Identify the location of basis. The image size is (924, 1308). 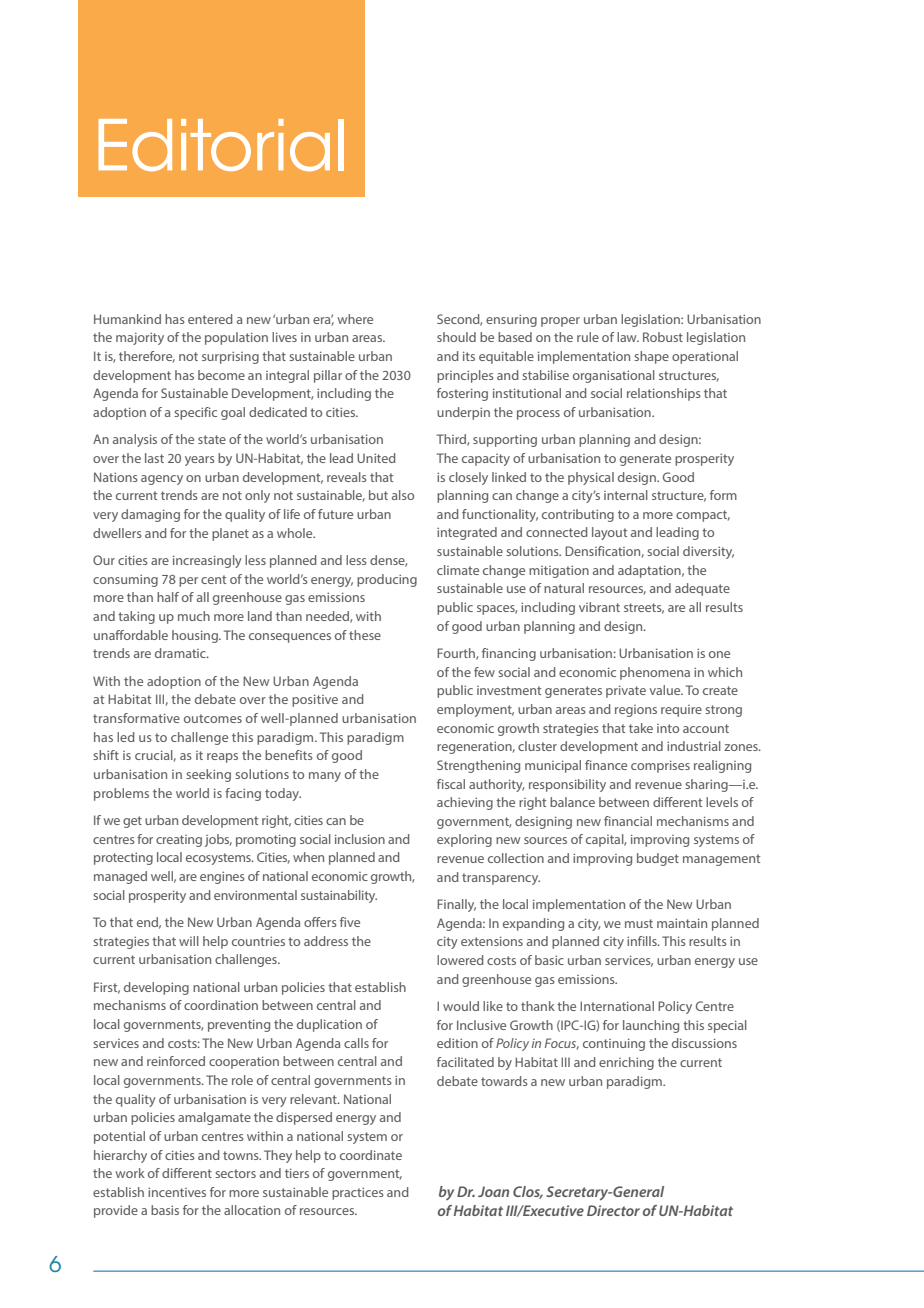
(165, 1210).
